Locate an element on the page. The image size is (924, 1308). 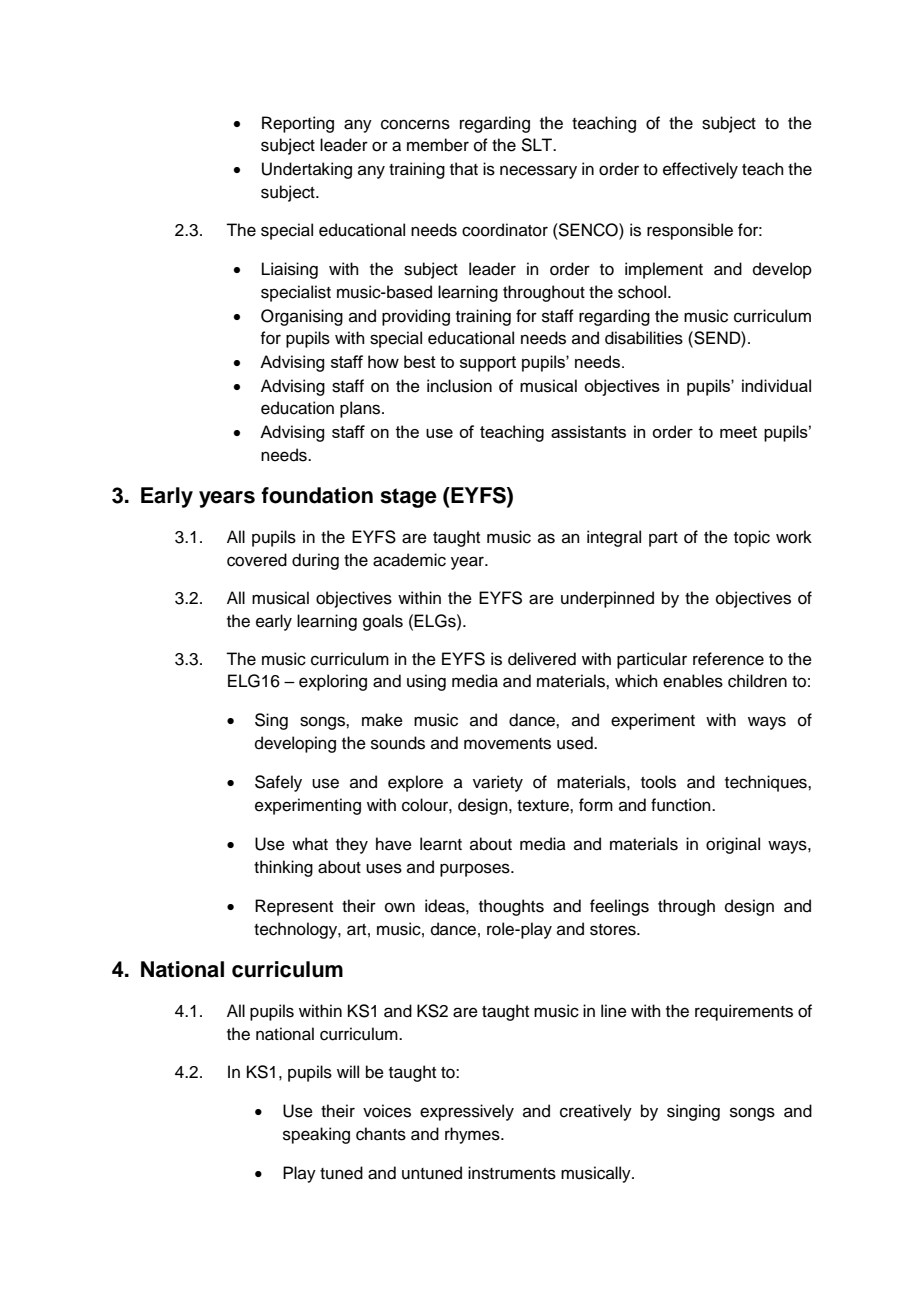
meet is located at coordinates (738, 432).
